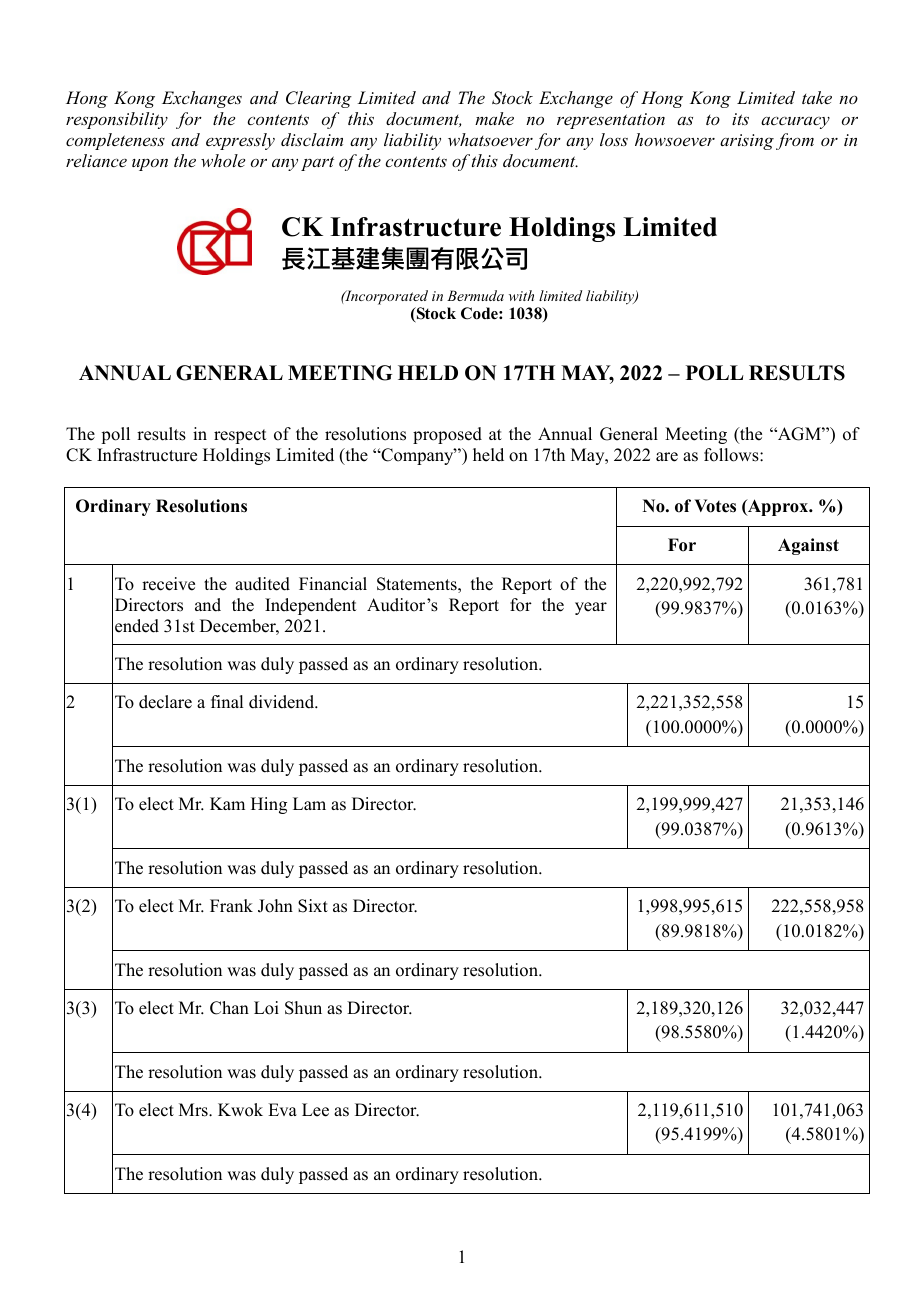 The width and height of the screenshot is (924, 1308). I want to click on Against, so click(808, 546).
